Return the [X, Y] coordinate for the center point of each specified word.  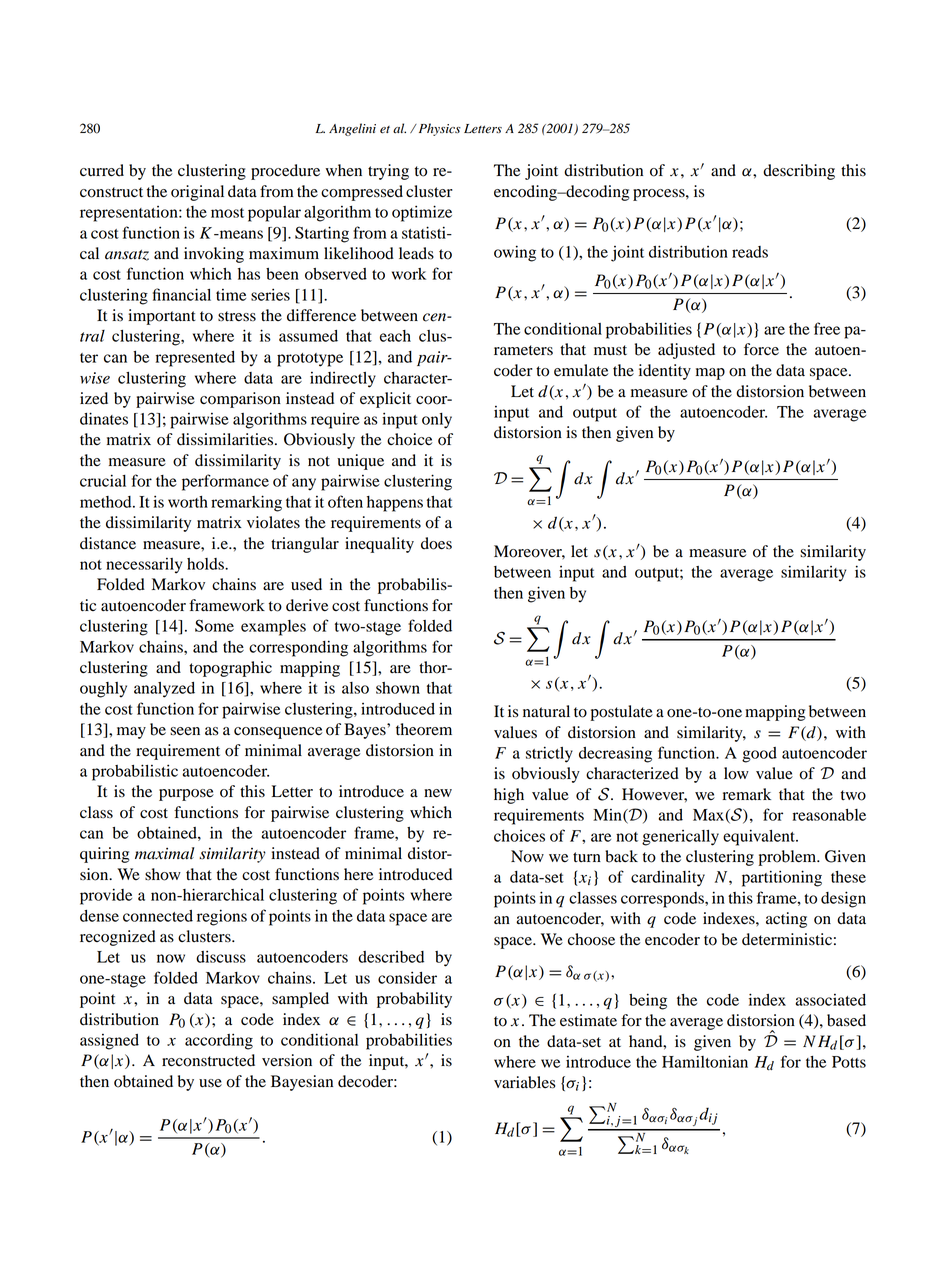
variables [524, 1082]
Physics [438, 129]
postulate [621, 713]
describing [799, 172]
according [219, 1041]
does [436, 543]
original [197, 193]
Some [214, 625]
